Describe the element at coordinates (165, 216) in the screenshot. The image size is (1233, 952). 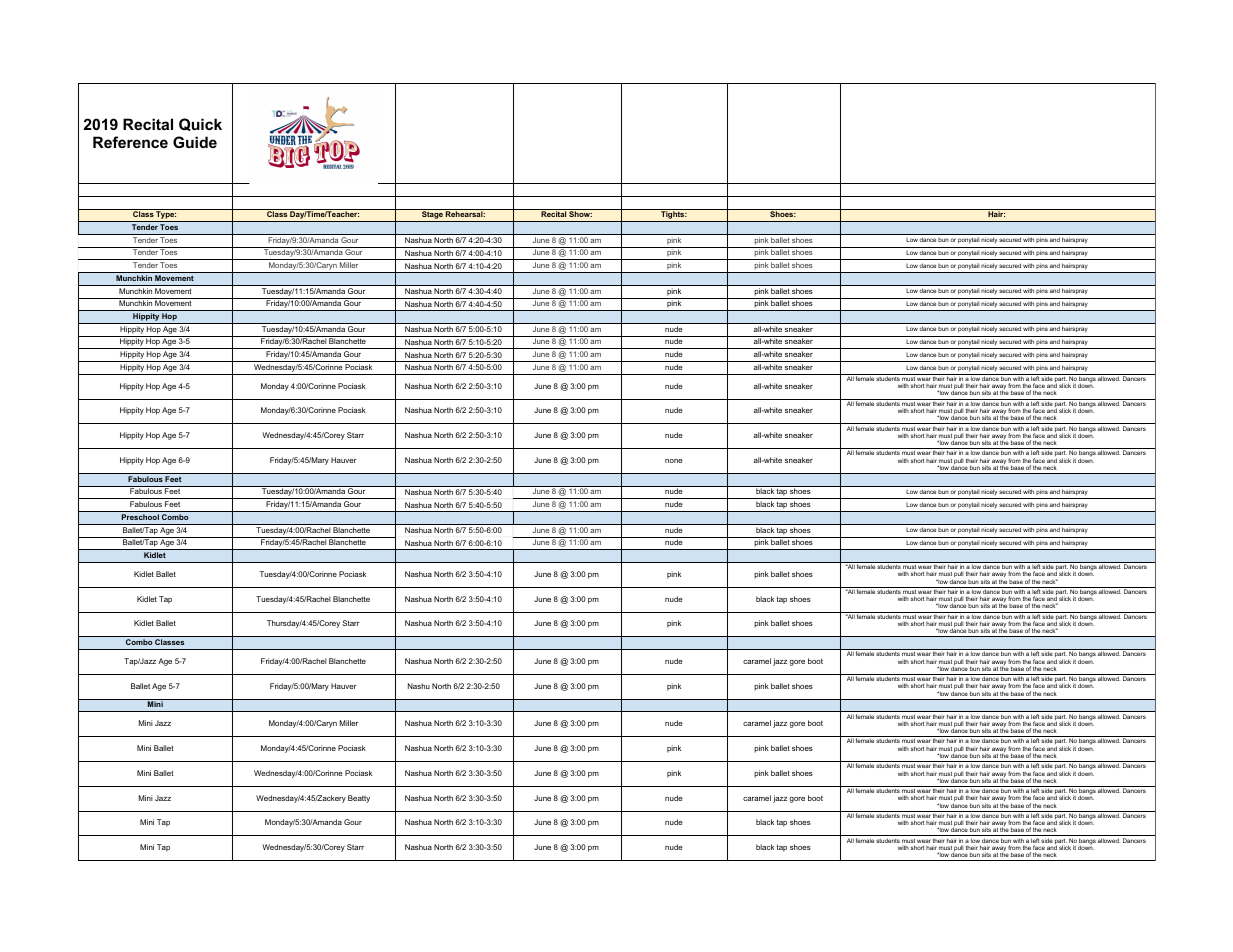
I see `Type` at that location.
